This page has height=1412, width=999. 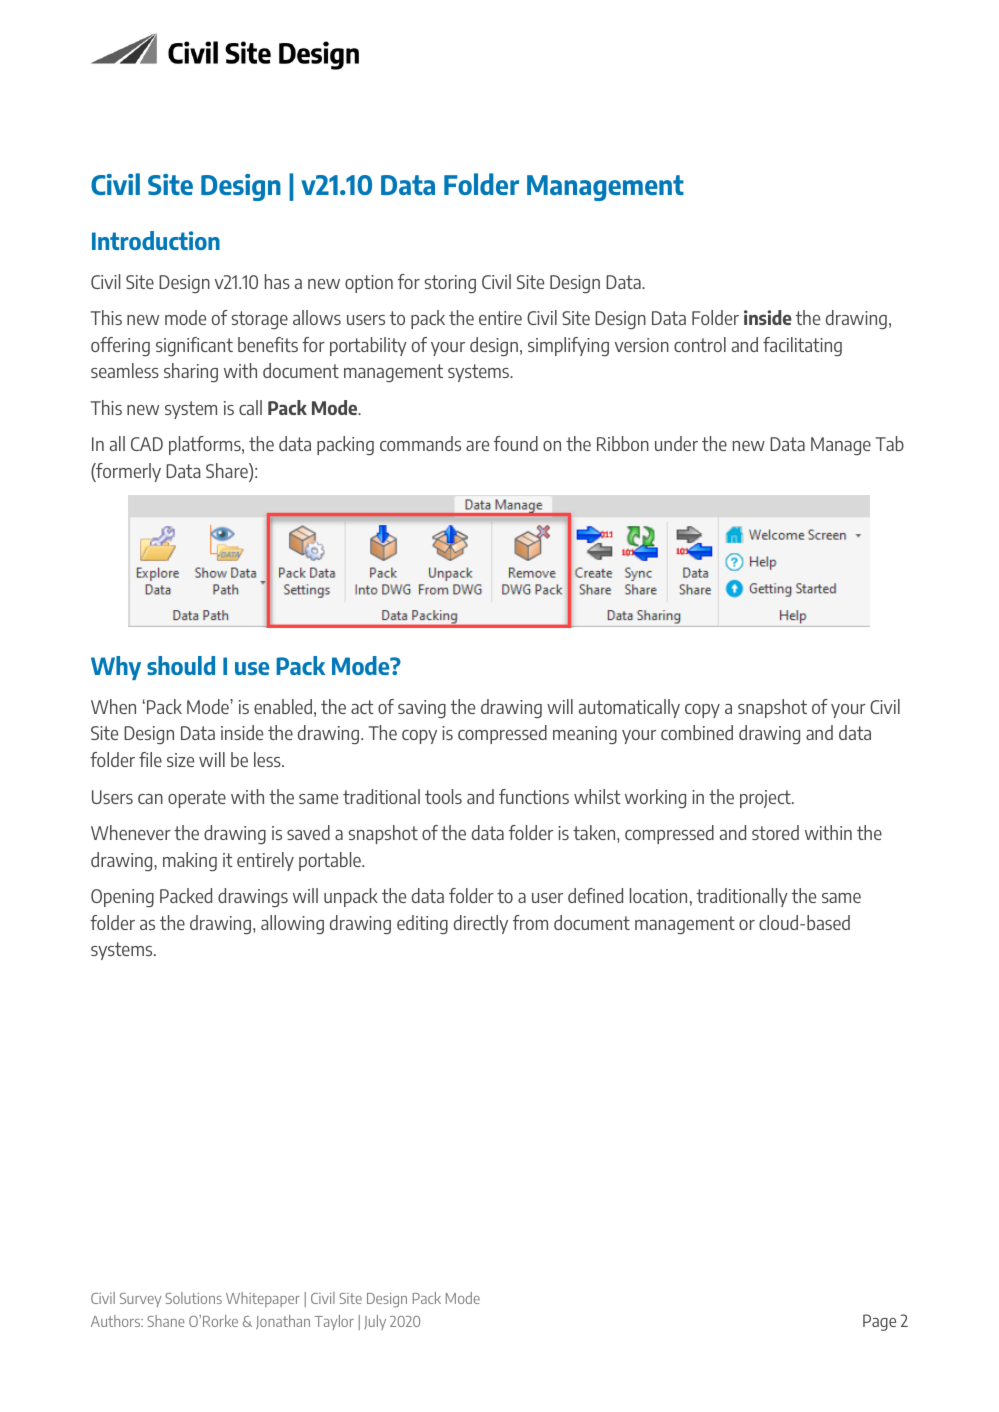 I want to click on project, so click(x=766, y=799).
